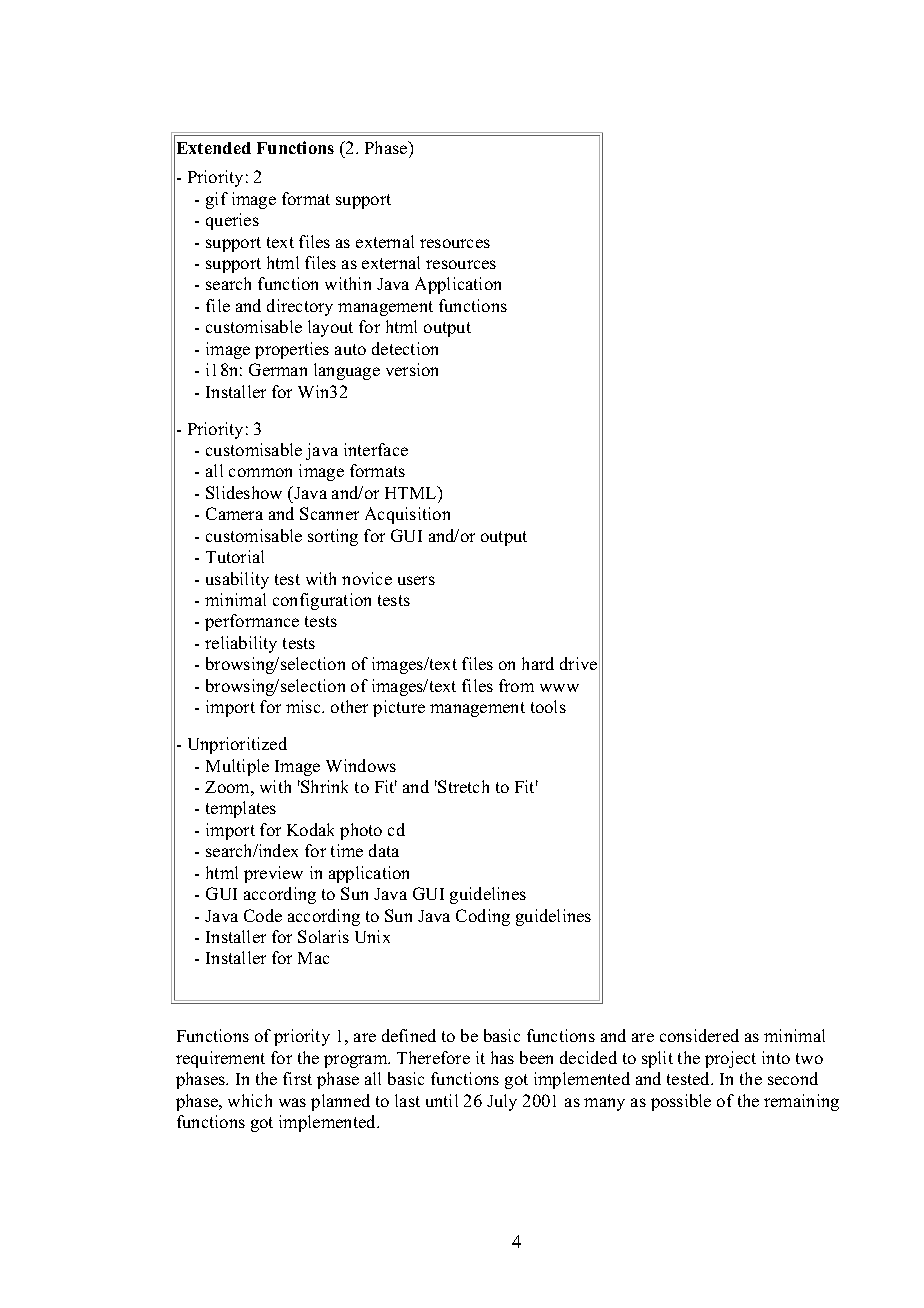 This document has width=924, height=1308. What do you see at coordinates (232, 221) in the document?
I see `queries` at bounding box center [232, 221].
